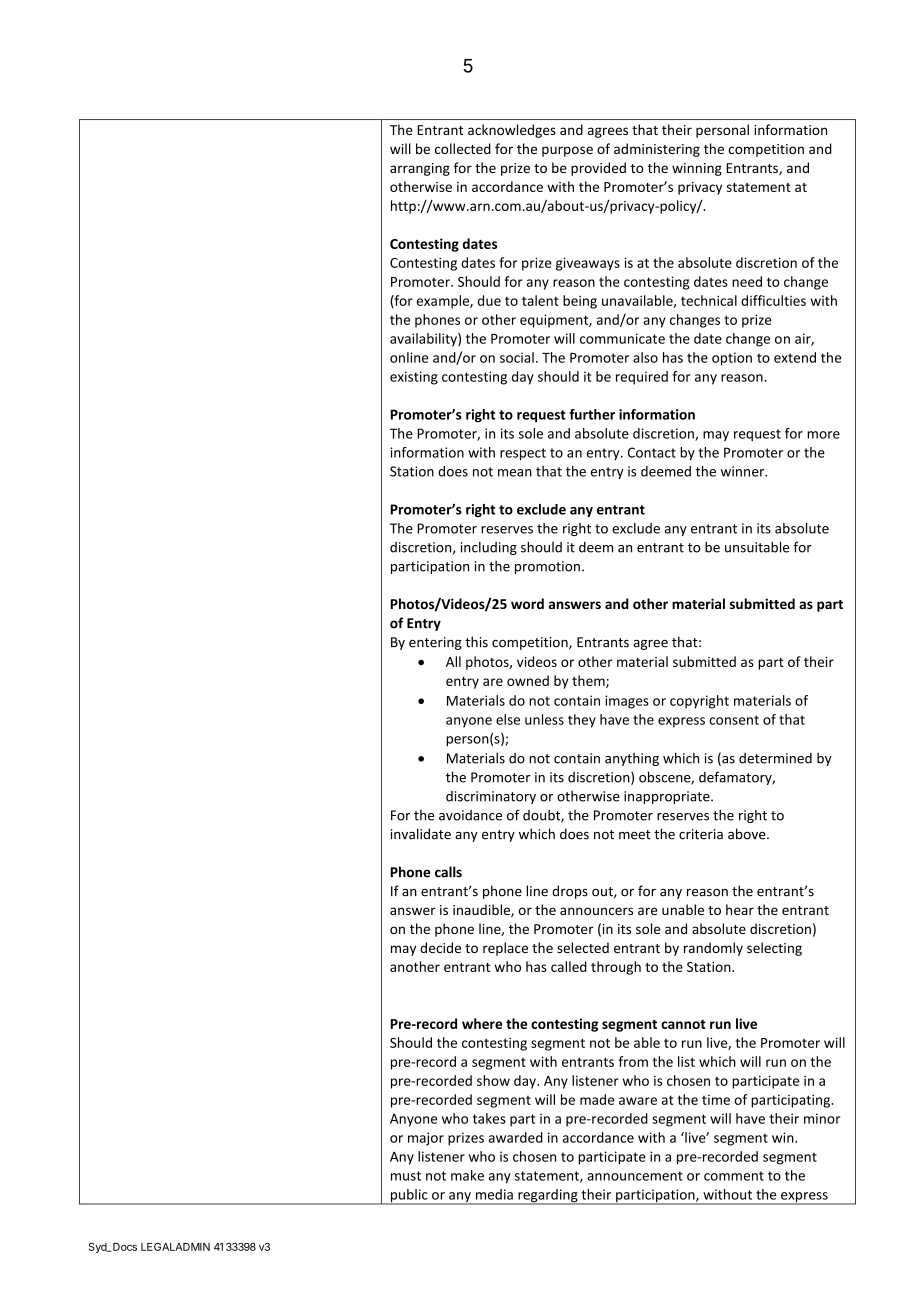 This document has width=924, height=1308. What do you see at coordinates (463, 148) in the document?
I see `collected` at bounding box center [463, 148].
